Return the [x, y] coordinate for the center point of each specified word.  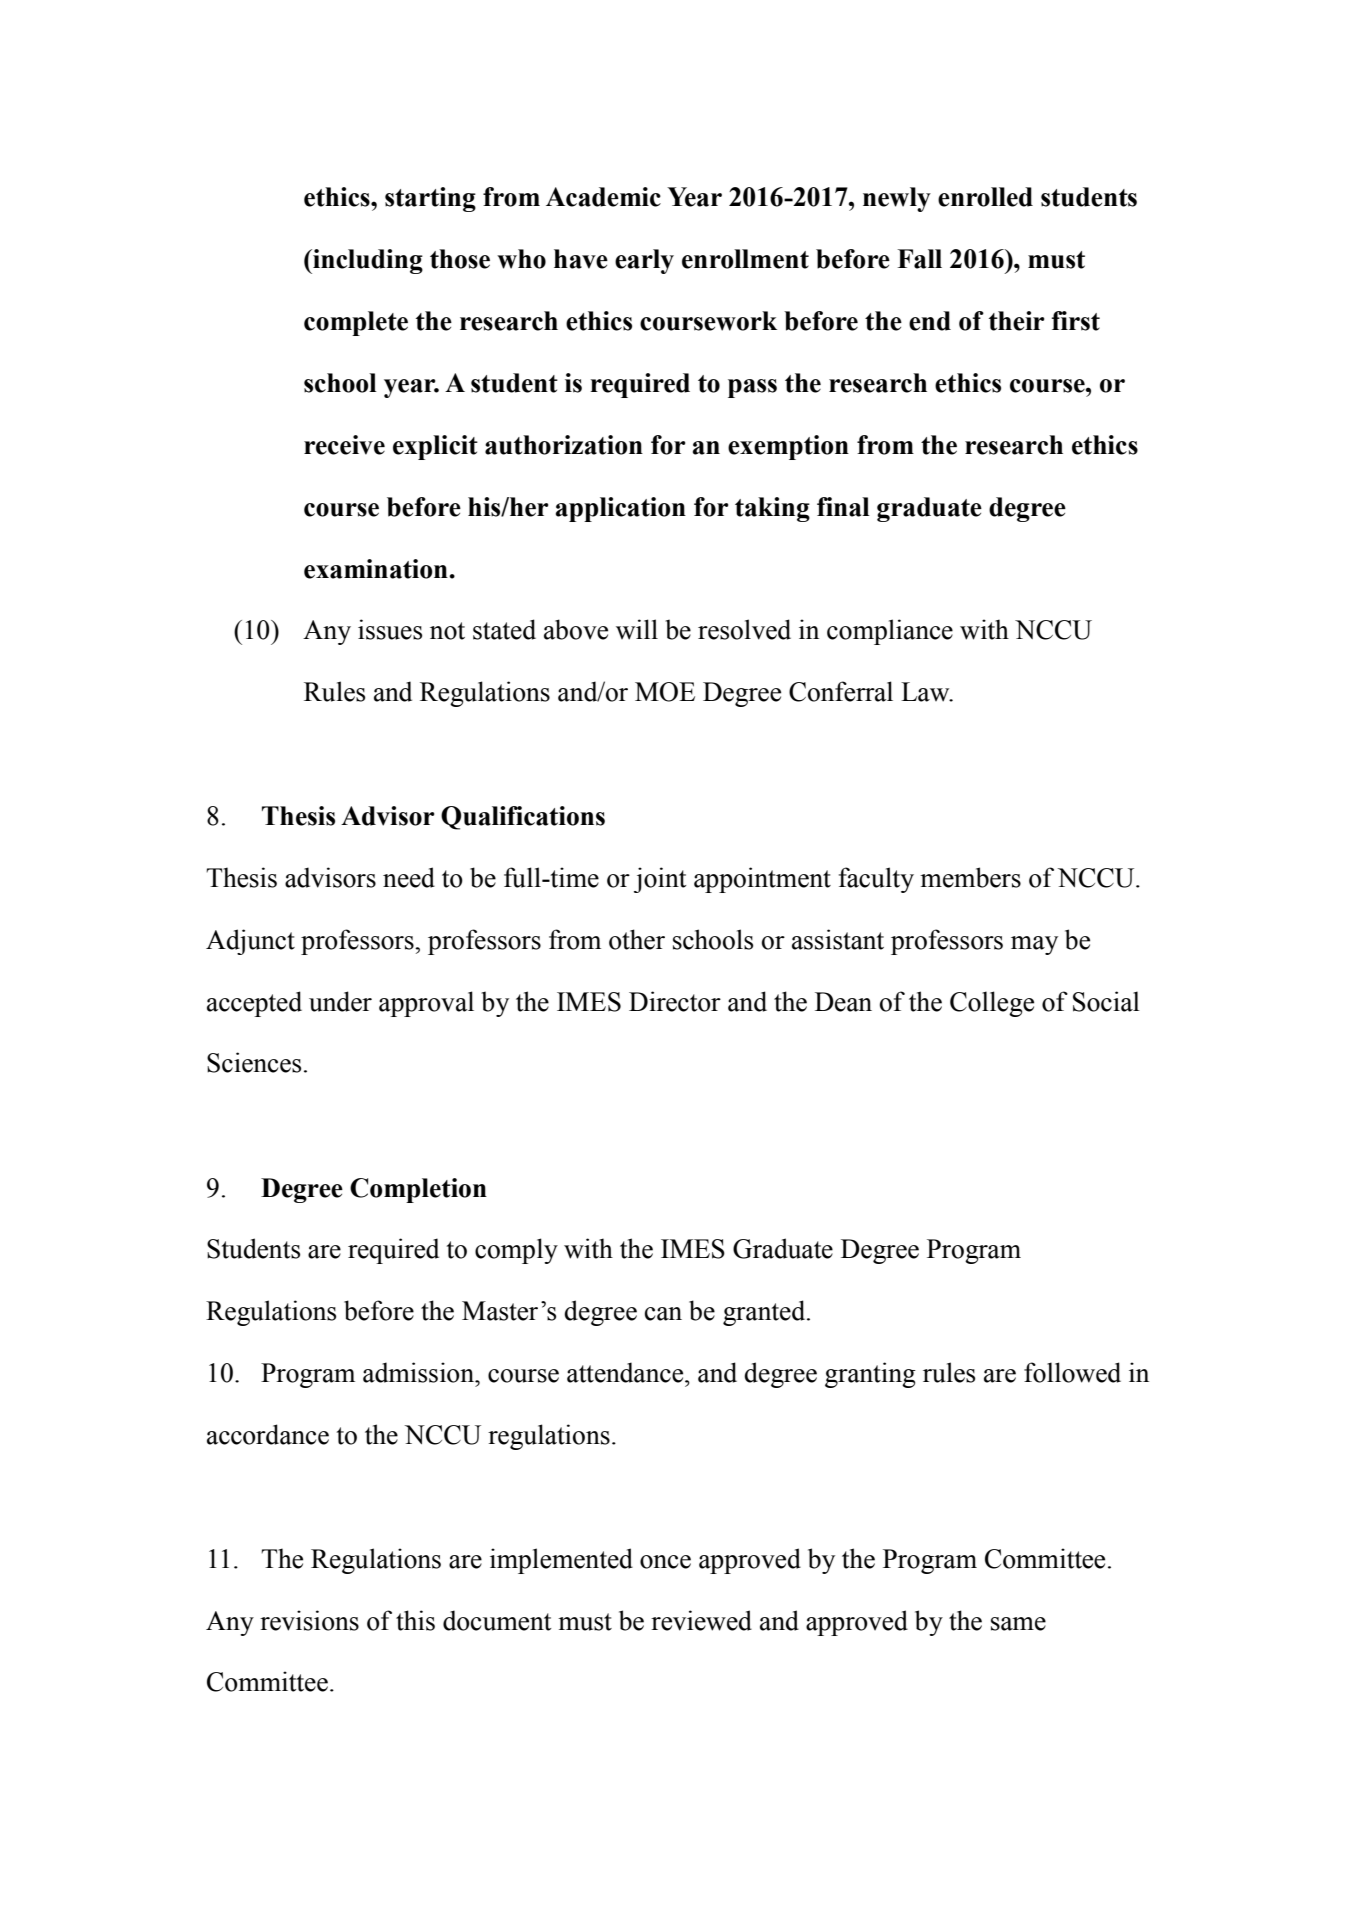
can [663, 1314]
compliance [890, 632]
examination [377, 569]
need [409, 877]
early [644, 261]
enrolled [985, 197]
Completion [418, 1190]
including [367, 261]
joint [660, 880]
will [637, 629]
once [665, 1562]
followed [1072, 1372]
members [970, 877]
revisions [309, 1620]
